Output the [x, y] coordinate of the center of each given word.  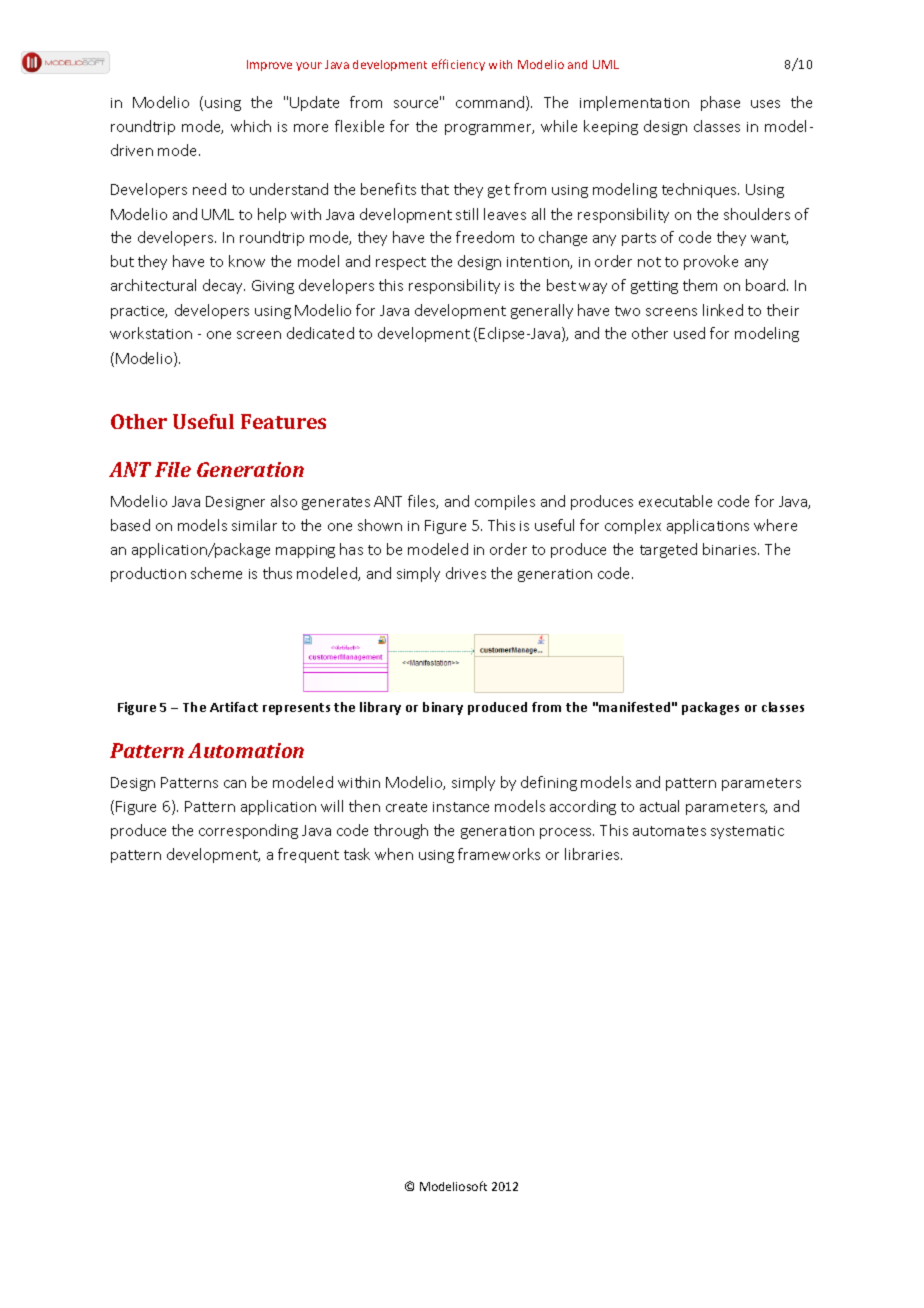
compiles [505, 502]
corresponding [248, 831]
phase [720, 103]
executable [675, 501]
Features [283, 421]
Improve [269, 65]
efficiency [458, 65]
